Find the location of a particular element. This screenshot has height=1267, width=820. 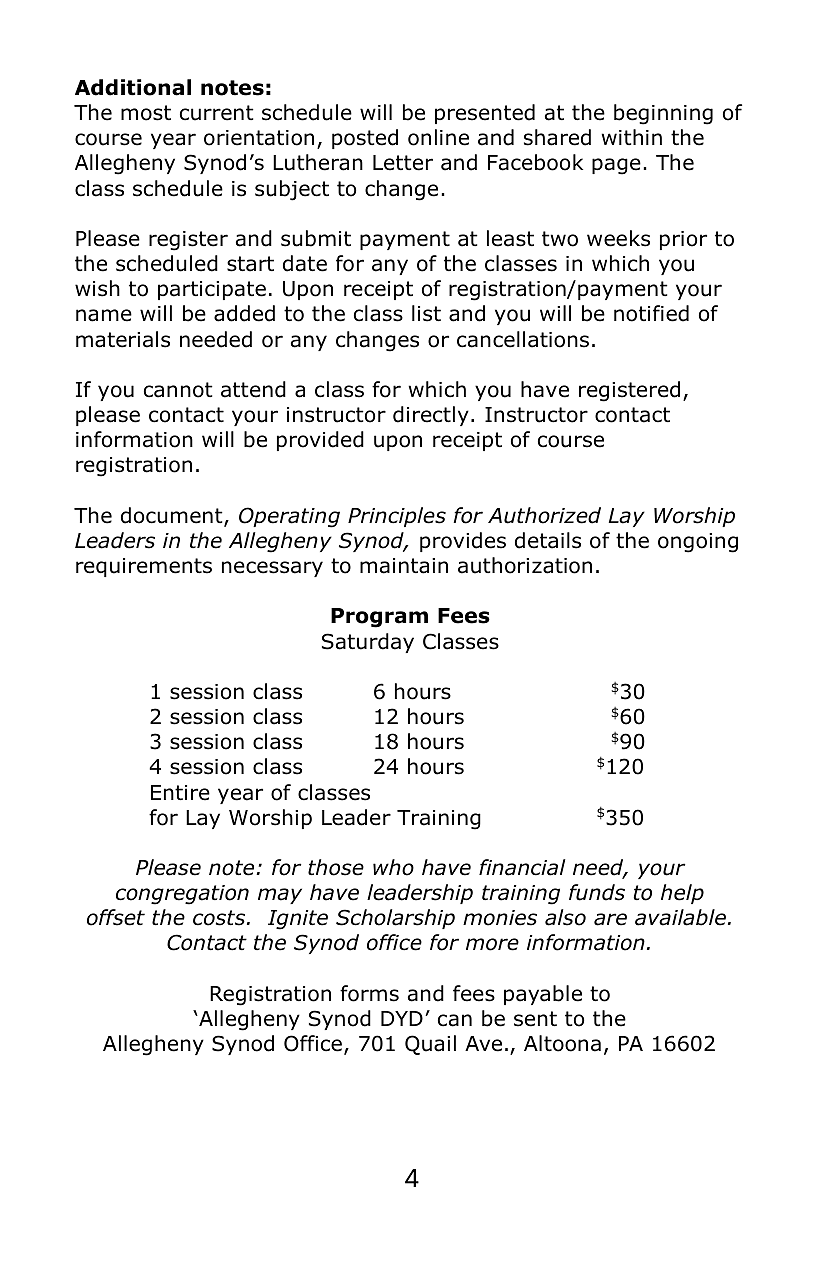

document is located at coordinates (173, 516).
